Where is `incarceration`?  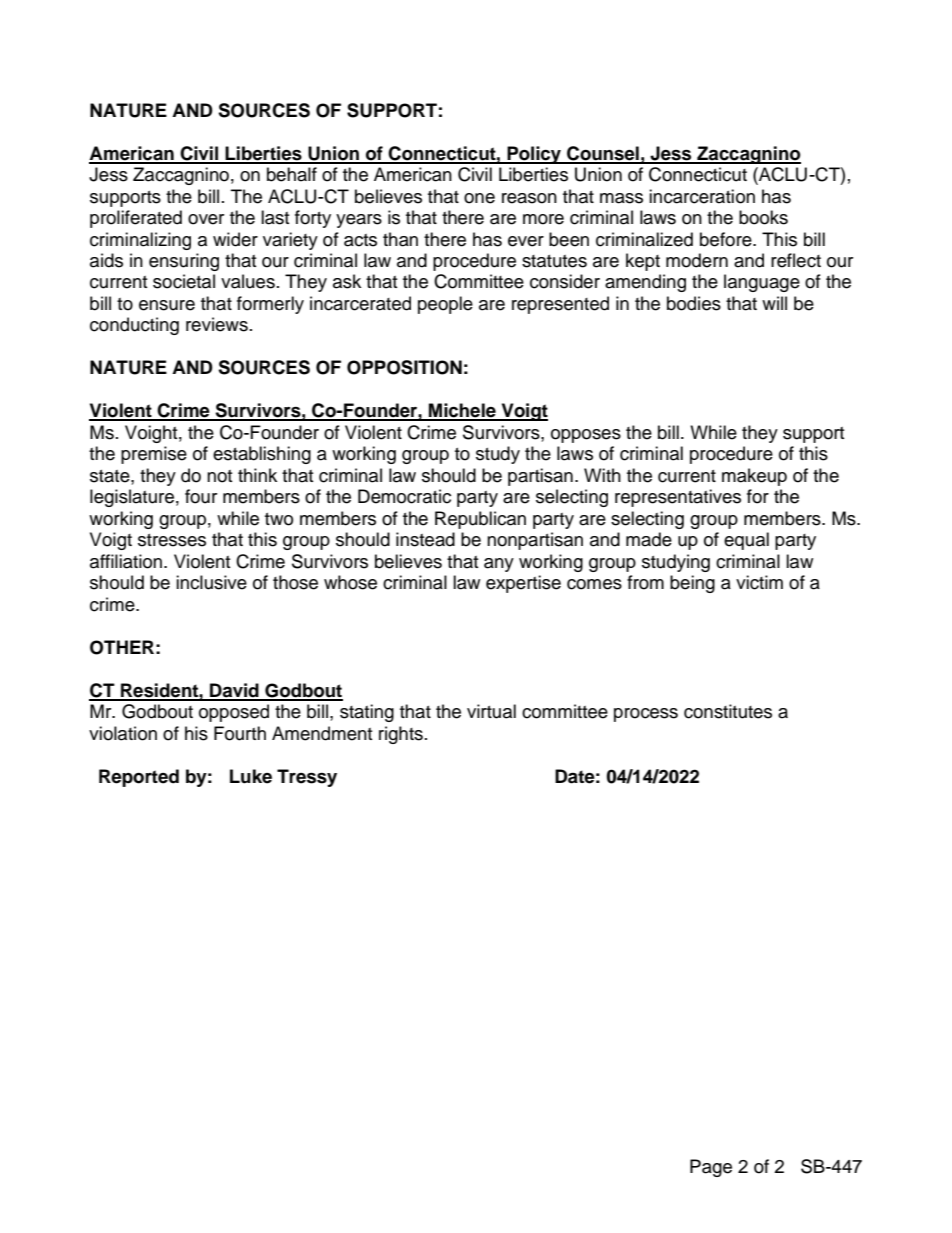 incarceration is located at coordinates (702, 196).
